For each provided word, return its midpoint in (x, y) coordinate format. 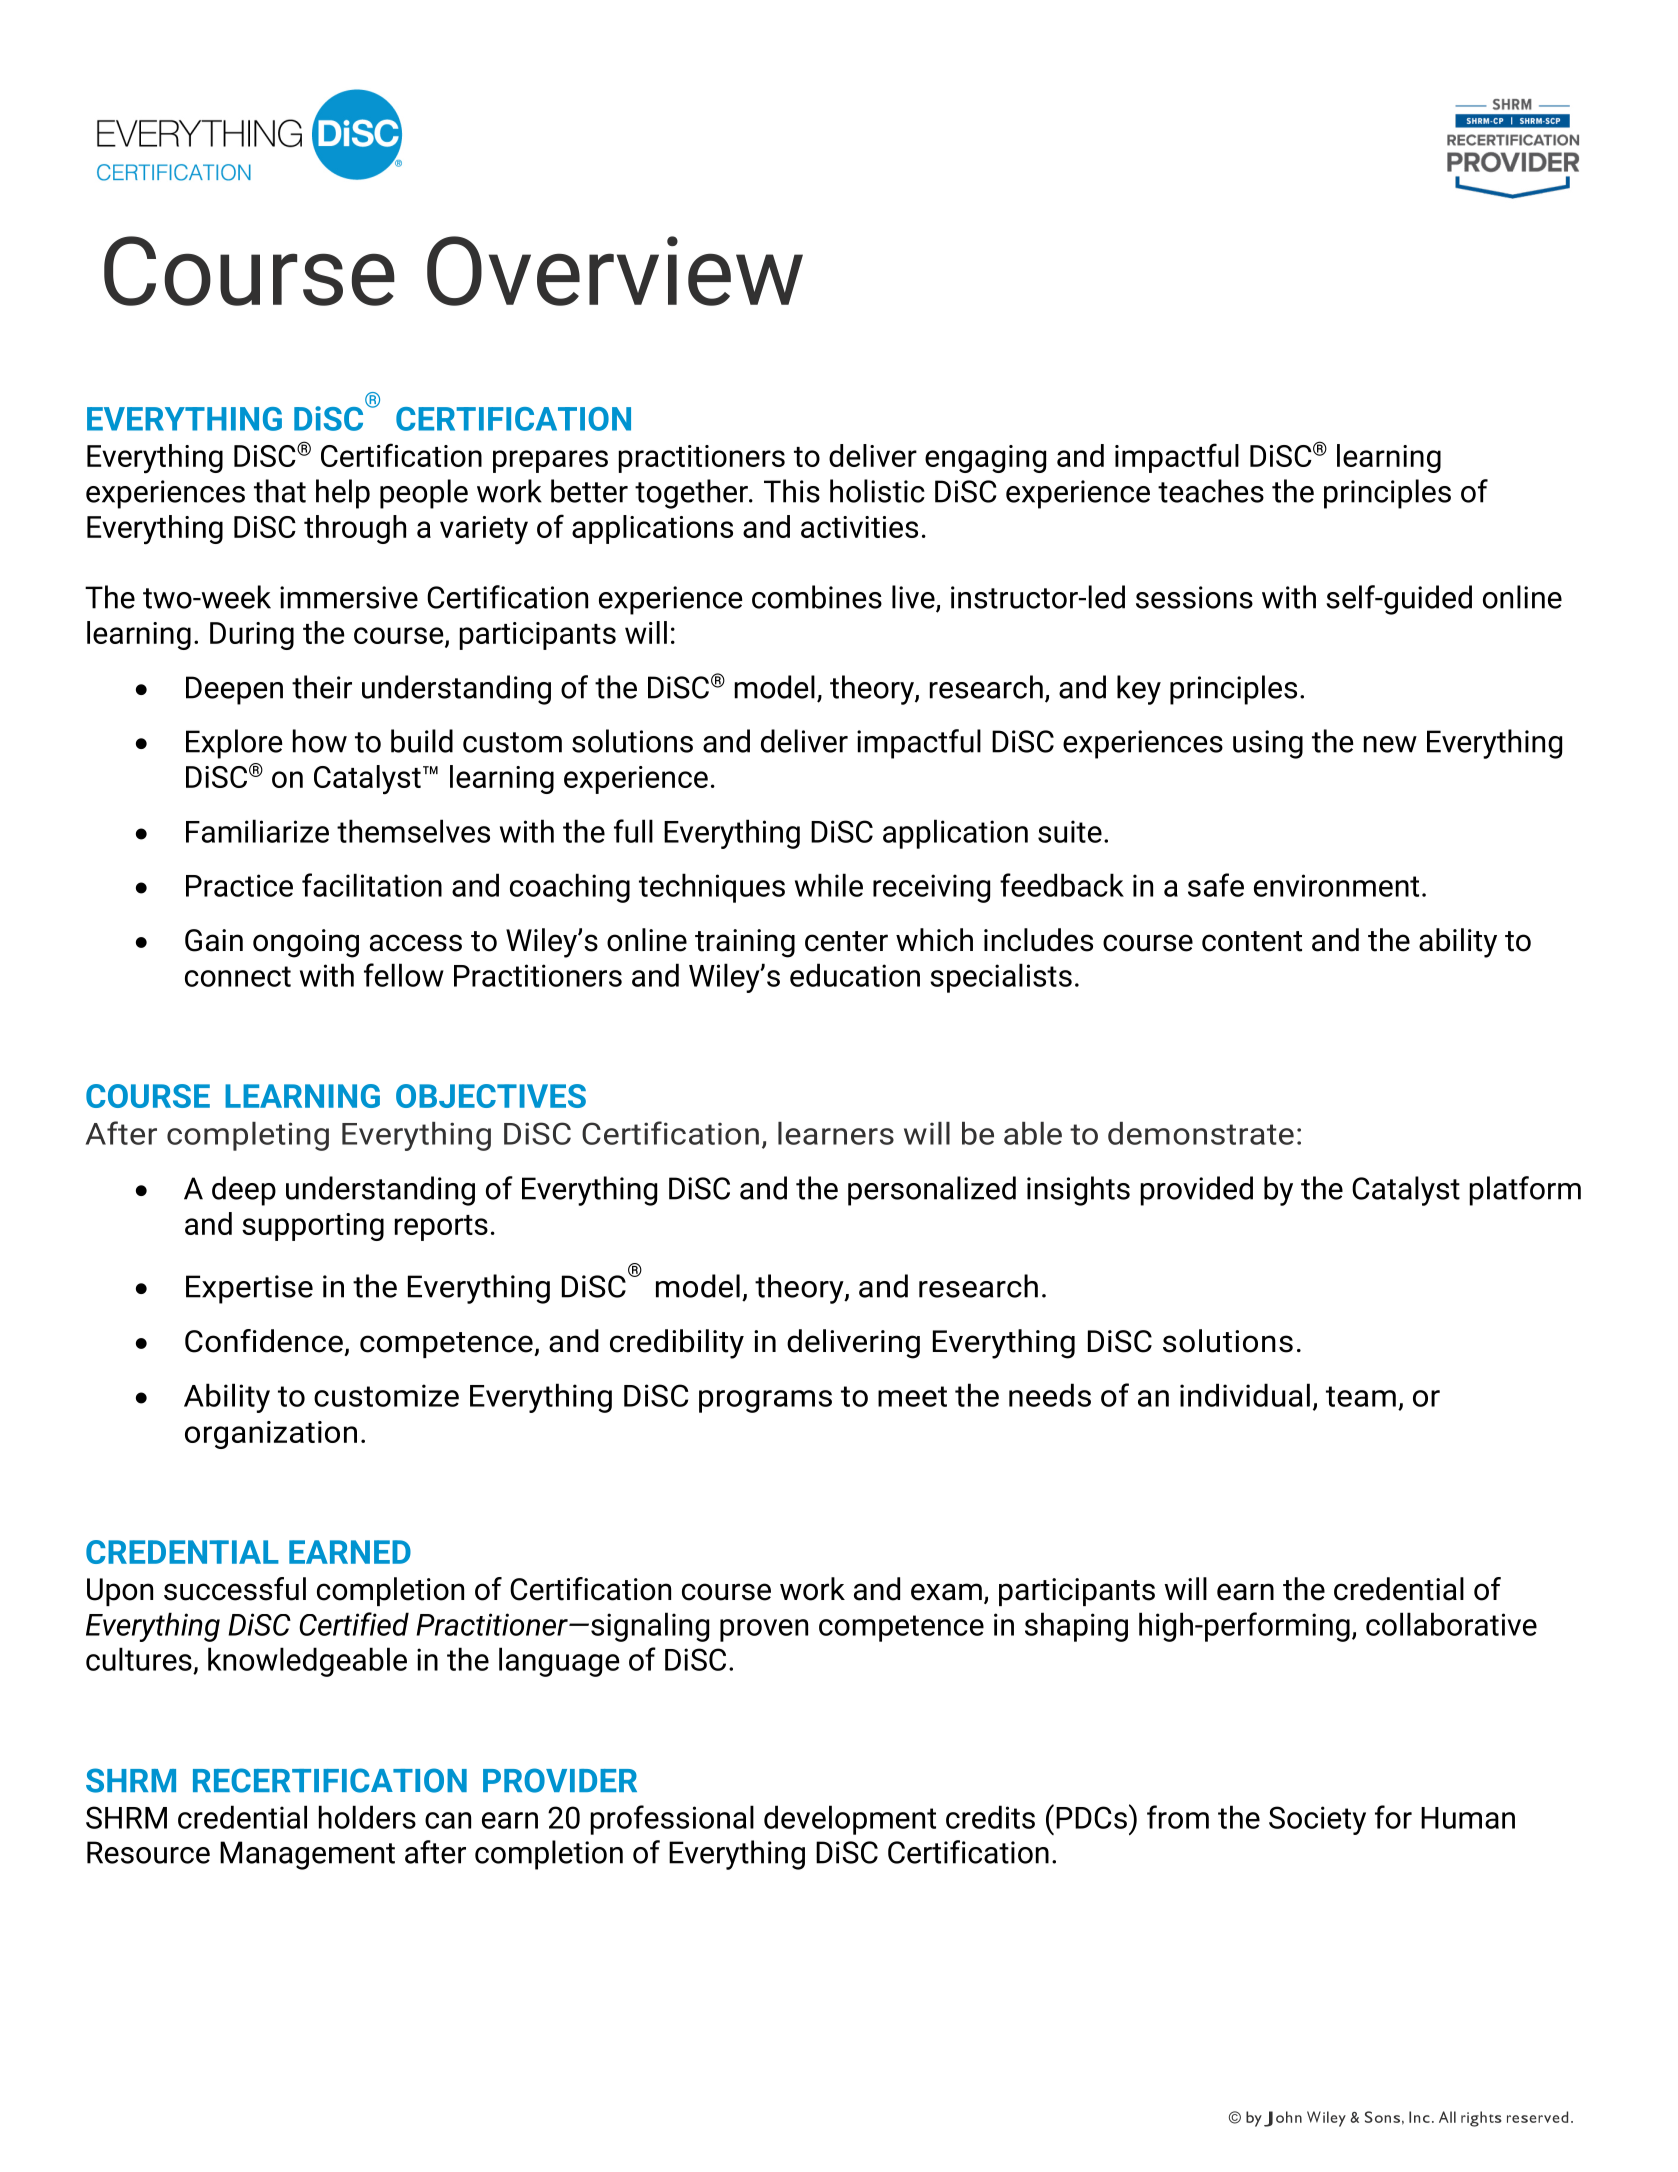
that (280, 491)
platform (1525, 1191)
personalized (932, 1191)
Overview (615, 271)
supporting (313, 1227)
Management (307, 1855)
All (1447, 2117)
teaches (1211, 491)
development (850, 1820)
